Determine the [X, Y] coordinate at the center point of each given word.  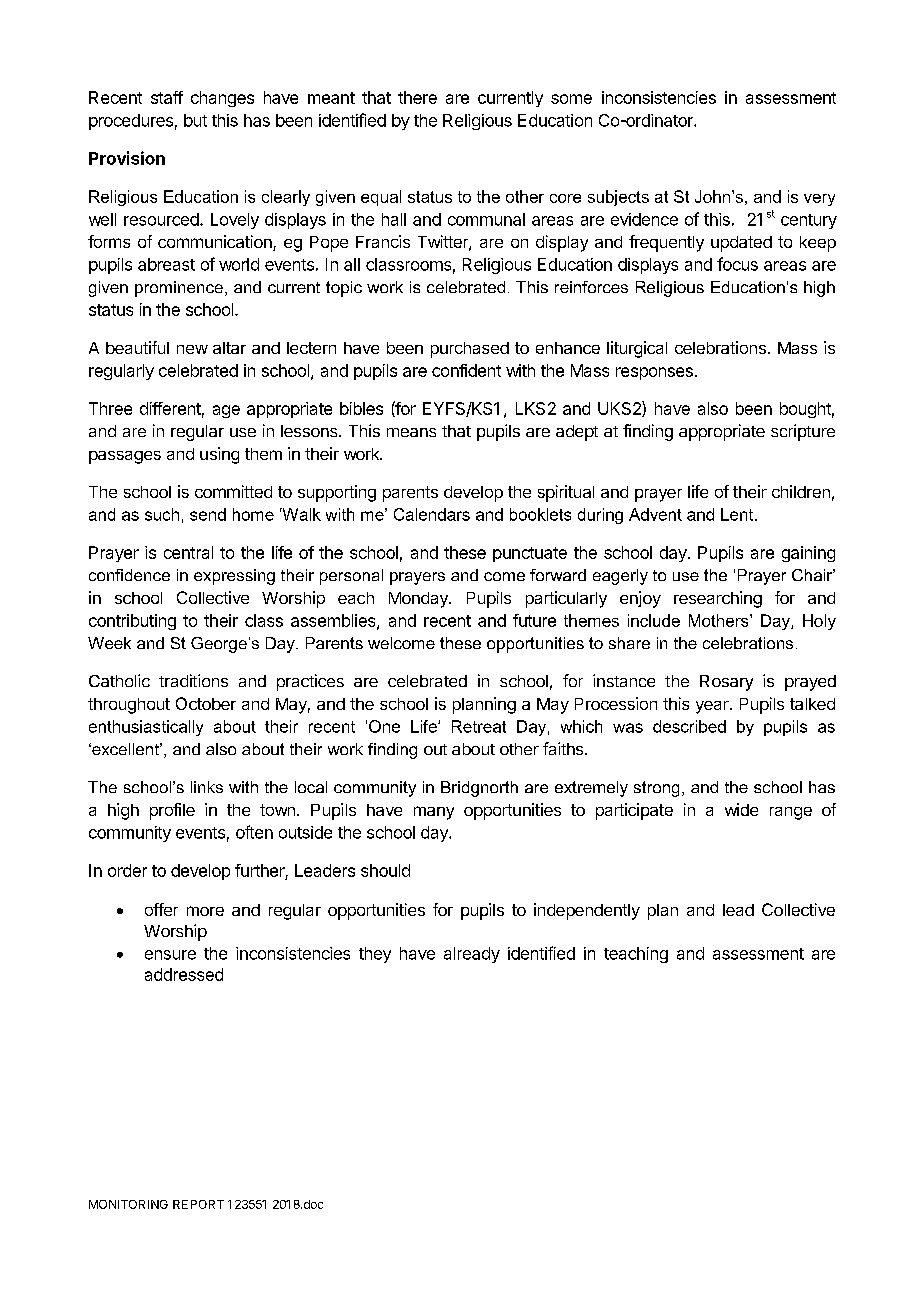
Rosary [726, 683]
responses [654, 373]
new [192, 349]
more [205, 911]
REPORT [198, 1204]
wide [741, 809]
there [417, 97]
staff [167, 97]
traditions [193, 680]
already [472, 955]
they [375, 955]
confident [466, 370]
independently [587, 911]
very [819, 200]
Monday [419, 600]
